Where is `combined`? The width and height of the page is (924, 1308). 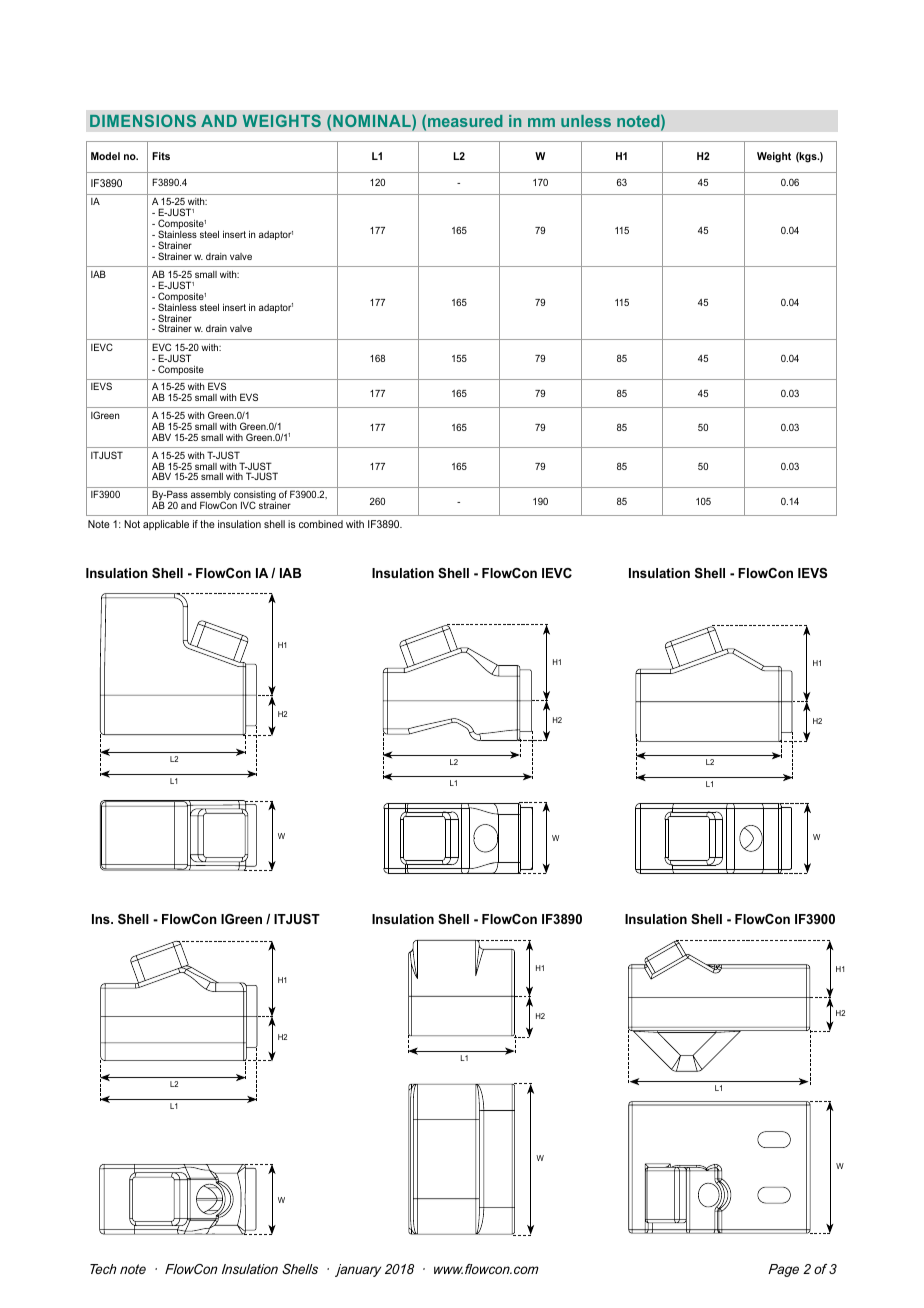 combined is located at coordinates (321, 524).
